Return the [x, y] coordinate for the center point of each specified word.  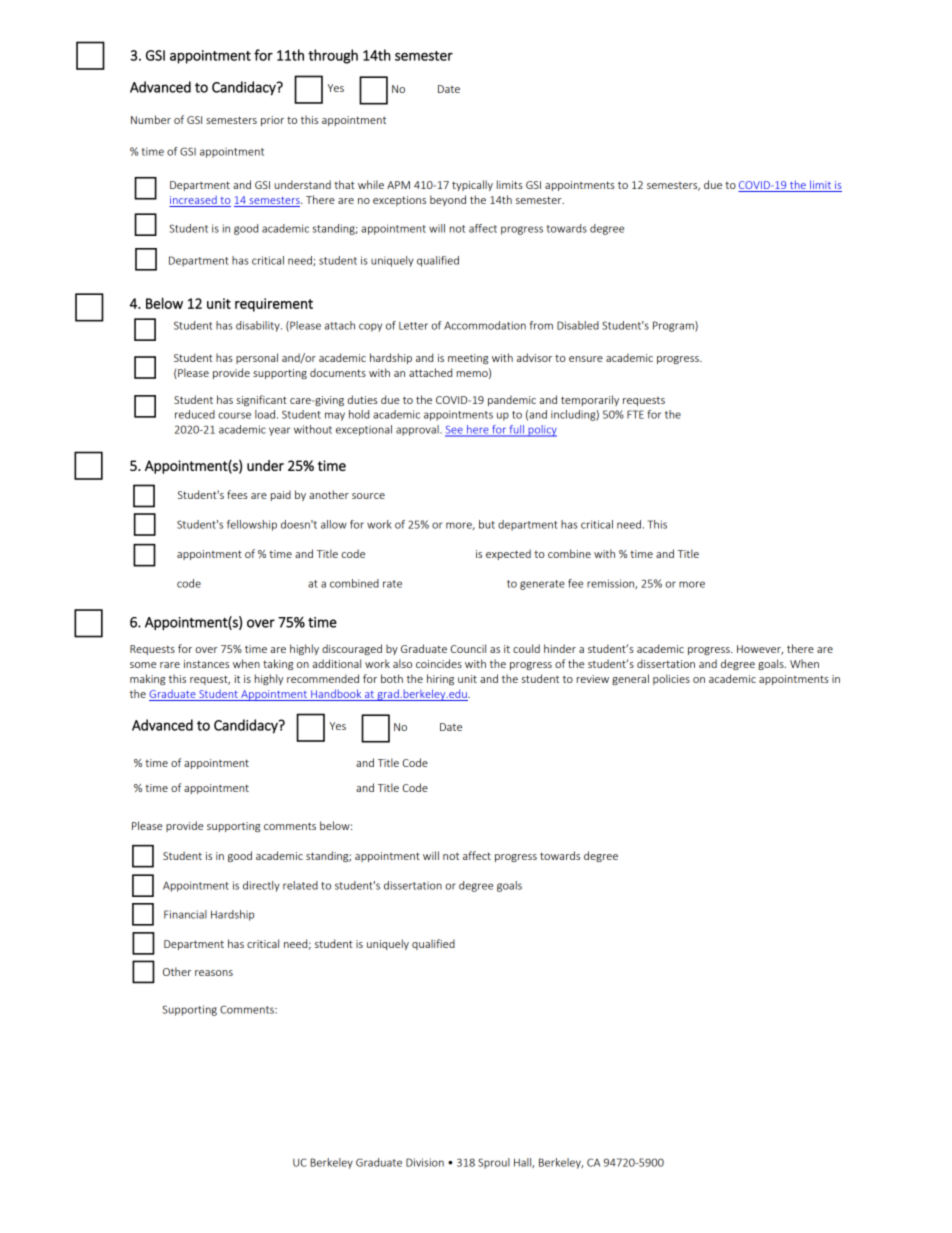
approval [418, 430]
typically [472, 185]
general [630, 679]
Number [151, 119]
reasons [214, 973]
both [392, 678]
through [333, 56]
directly [261, 886]
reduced [195, 414]
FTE [635, 414]
